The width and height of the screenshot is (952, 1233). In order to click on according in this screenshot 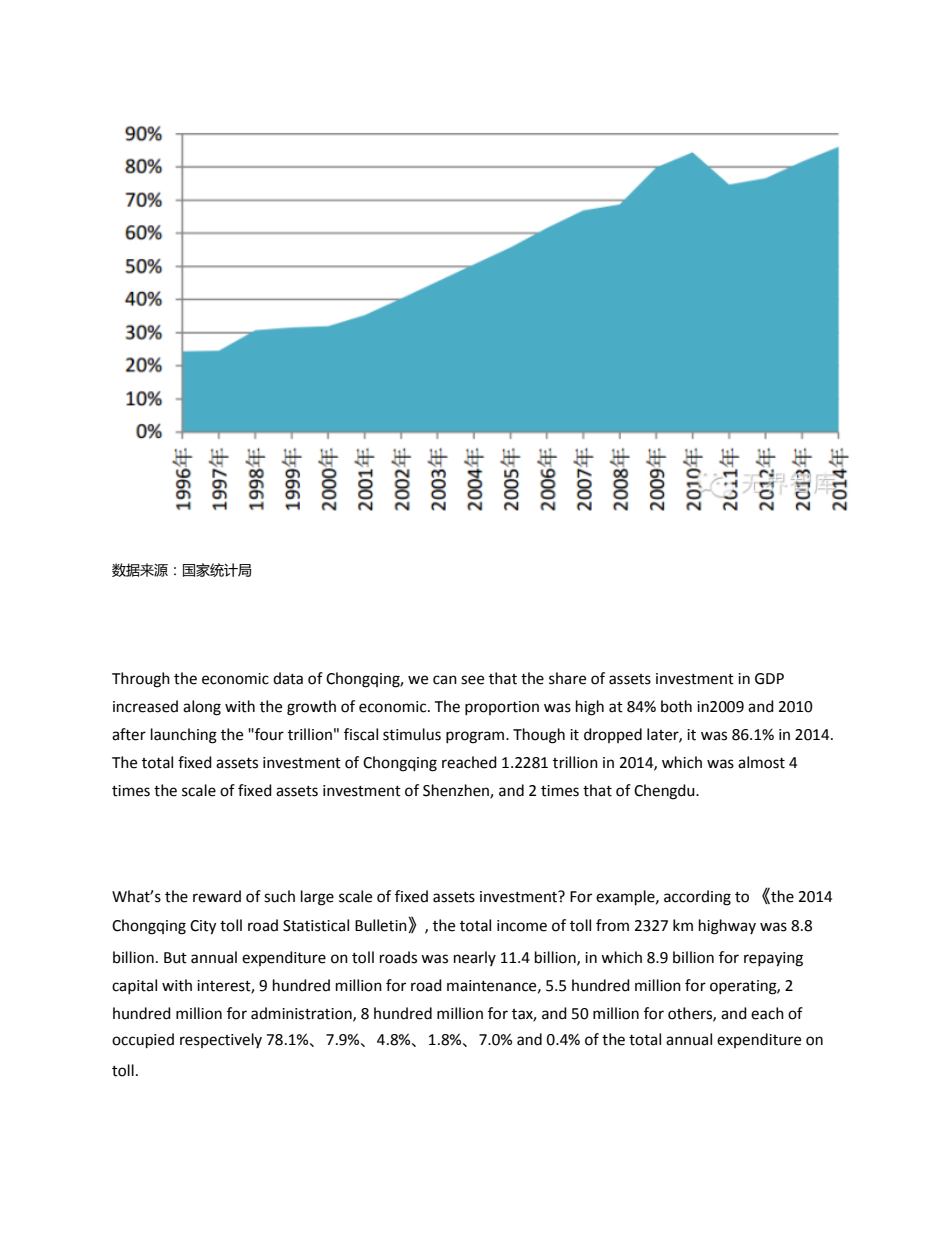, I will do `click(697, 898)`.
